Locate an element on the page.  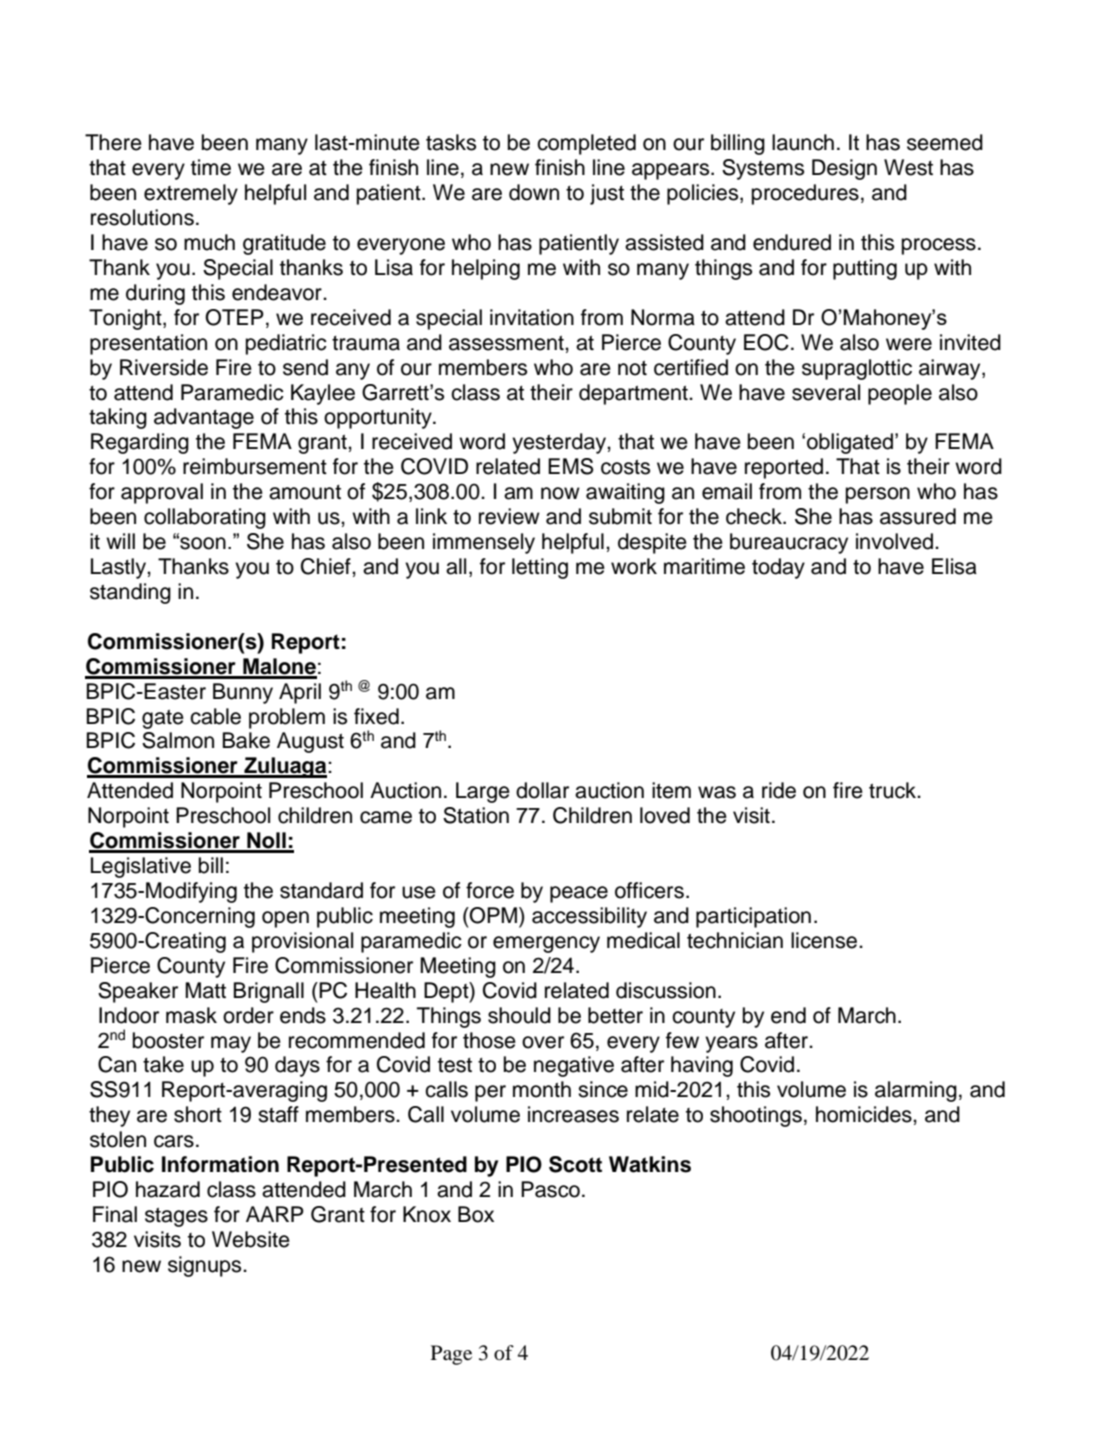
dollar is located at coordinates (542, 790).
